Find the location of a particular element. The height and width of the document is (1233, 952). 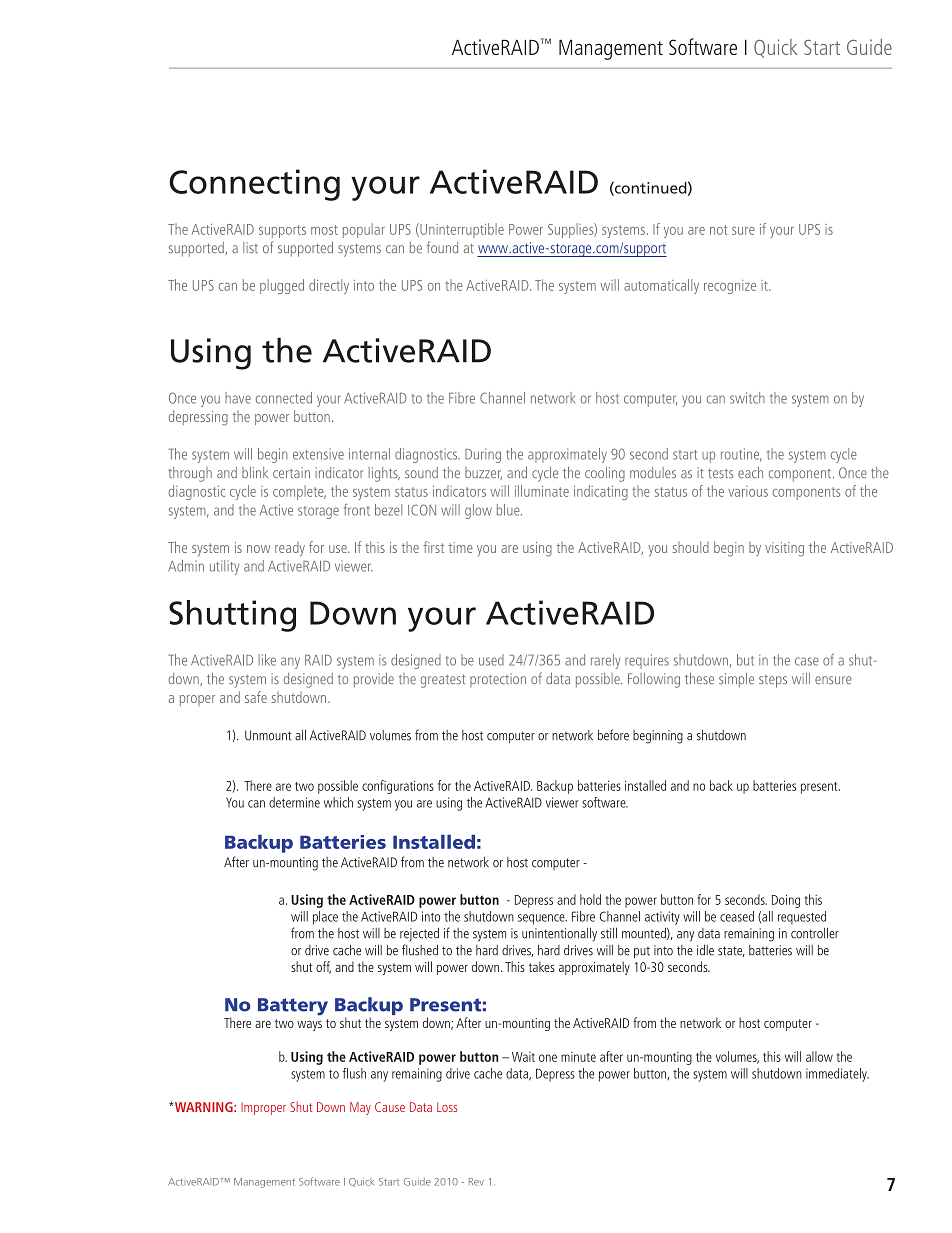

safe is located at coordinates (256, 697).
